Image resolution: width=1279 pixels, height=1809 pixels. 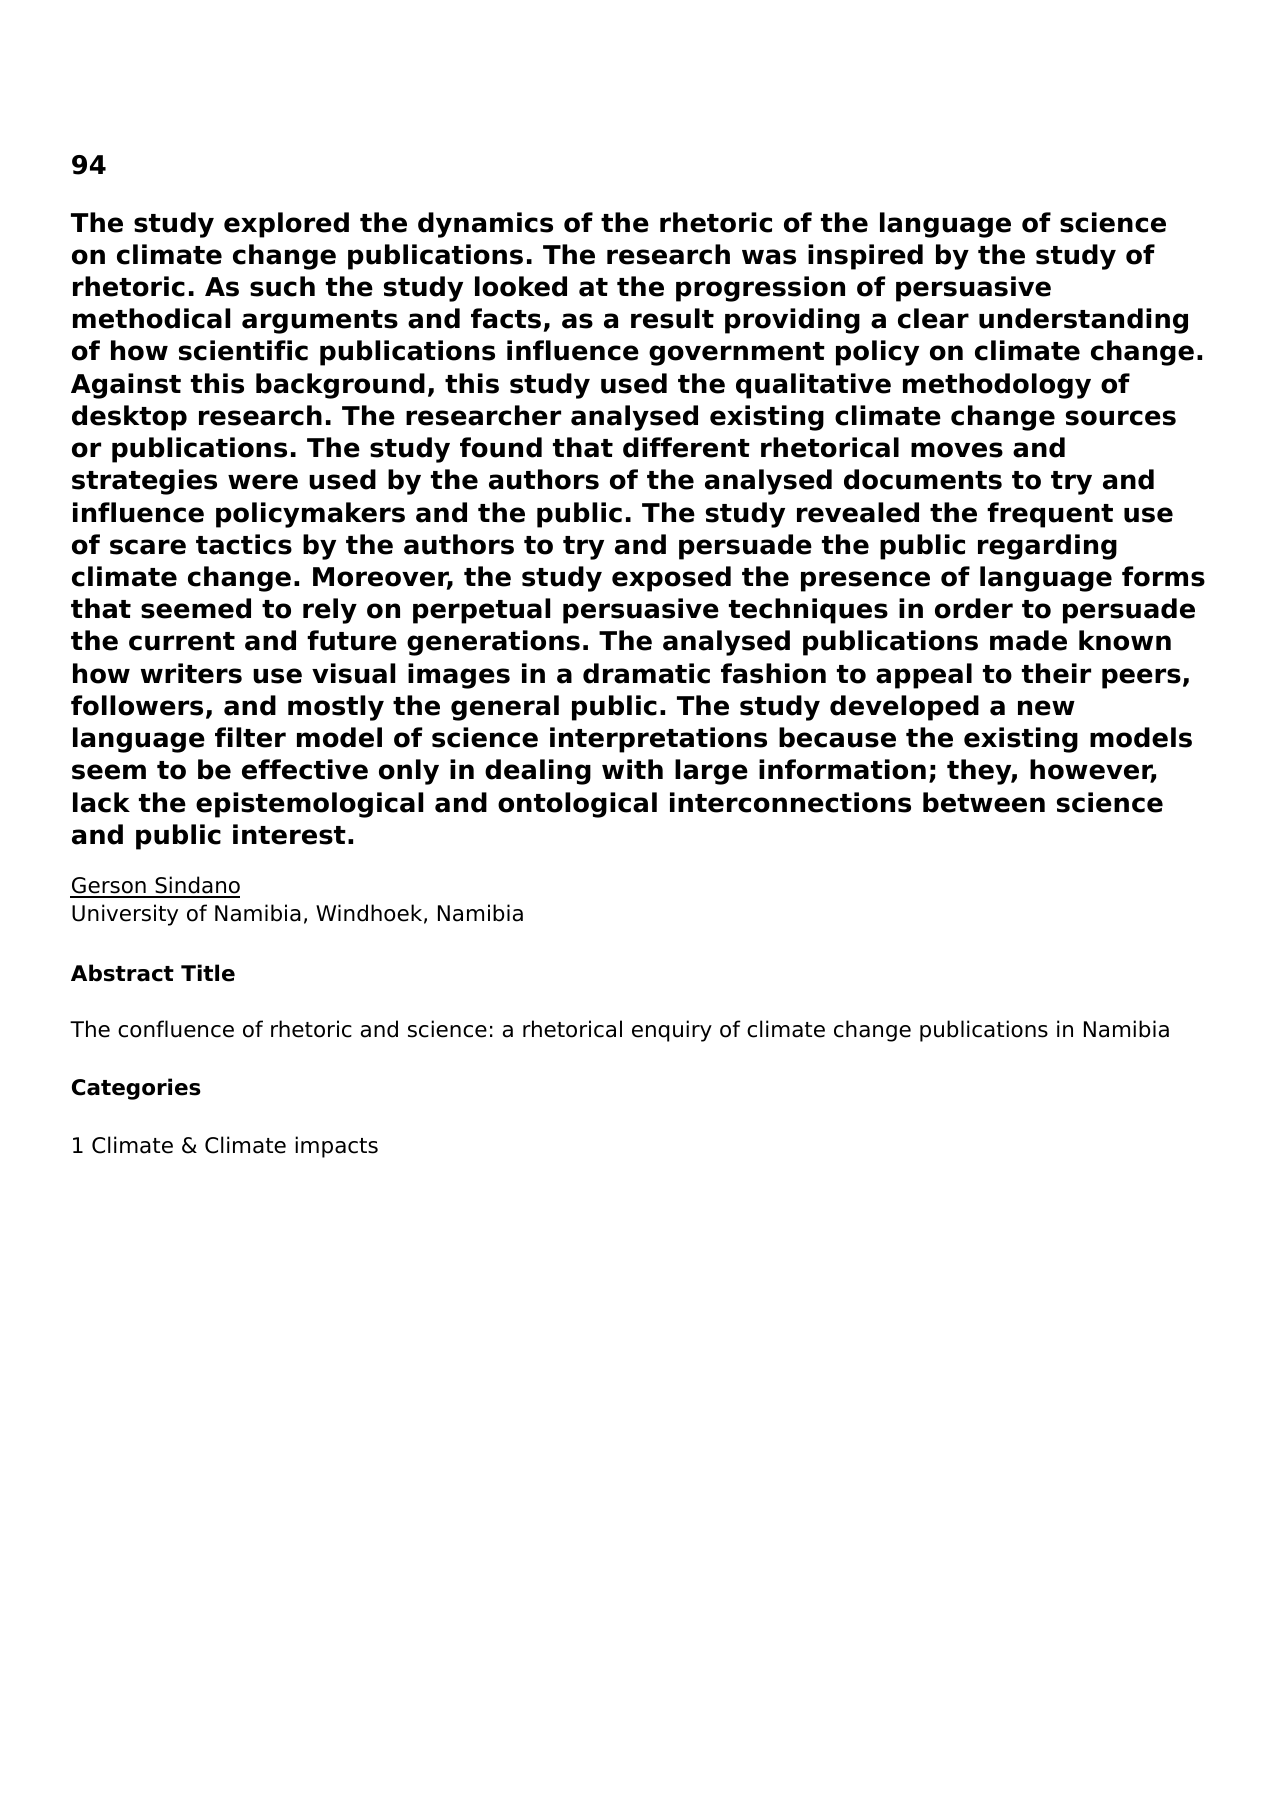 What do you see at coordinates (286, 225) in the page?
I see `explored` at bounding box center [286, 225].
